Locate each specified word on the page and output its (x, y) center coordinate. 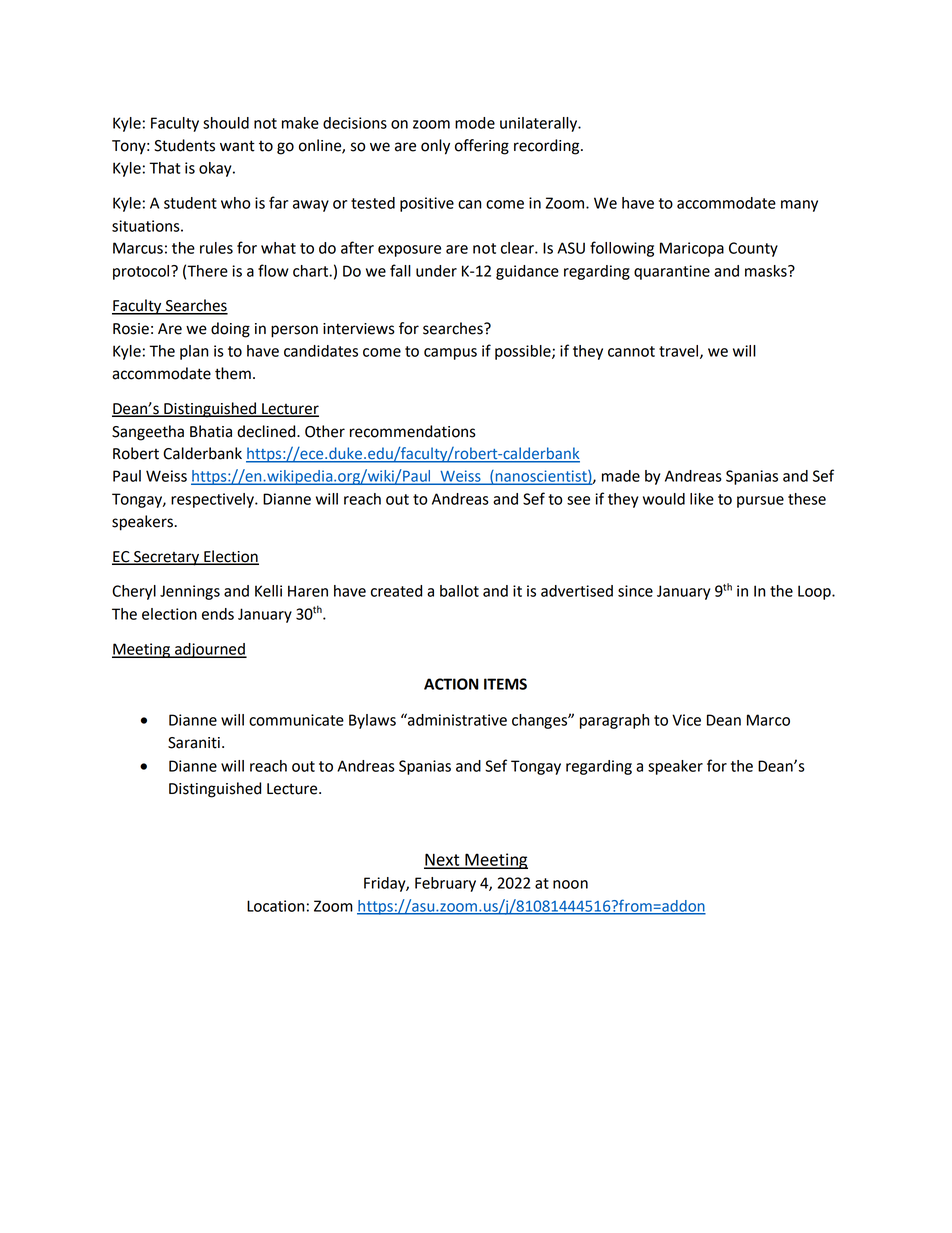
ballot (459, 591)
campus (450, 354)
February (445, 884)
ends (218, 614)
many (799, 206)
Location (276, 906)
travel (680, 352)
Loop (815, 592)
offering (482, 147)
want (237, 146)
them (233, 373)
